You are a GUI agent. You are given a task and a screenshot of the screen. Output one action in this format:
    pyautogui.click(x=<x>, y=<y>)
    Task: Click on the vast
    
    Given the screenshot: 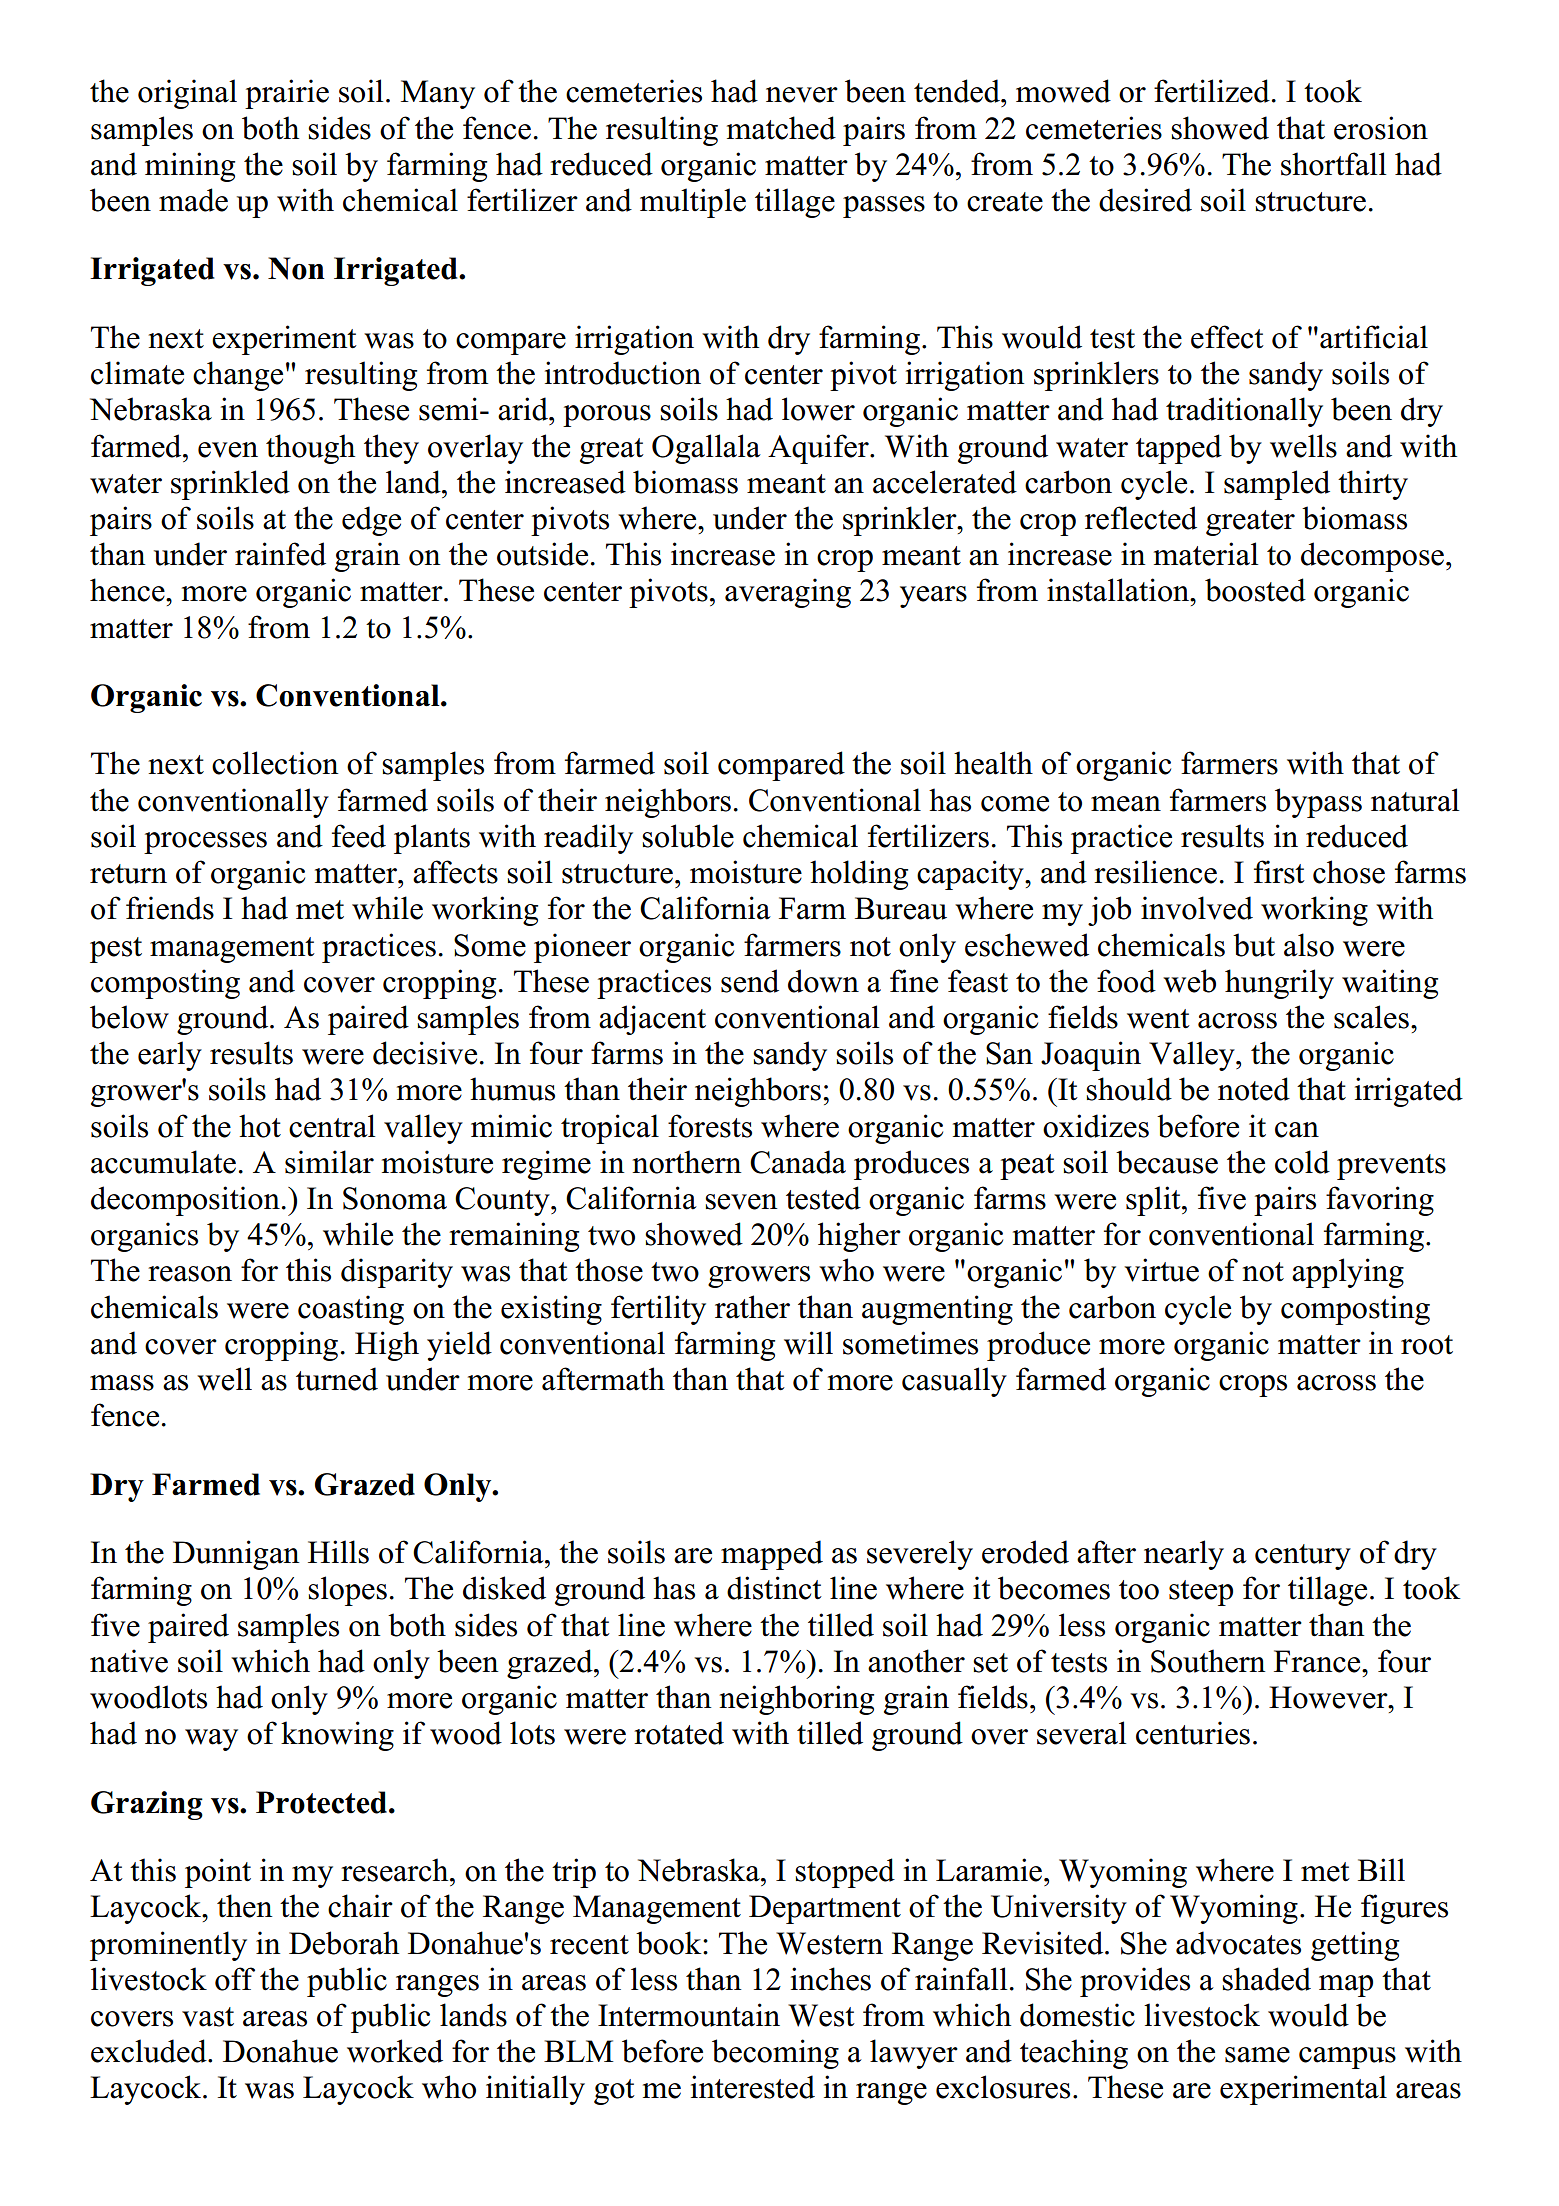 What is the action you would take?
    pyautogui.click(x=208, y=2017)
